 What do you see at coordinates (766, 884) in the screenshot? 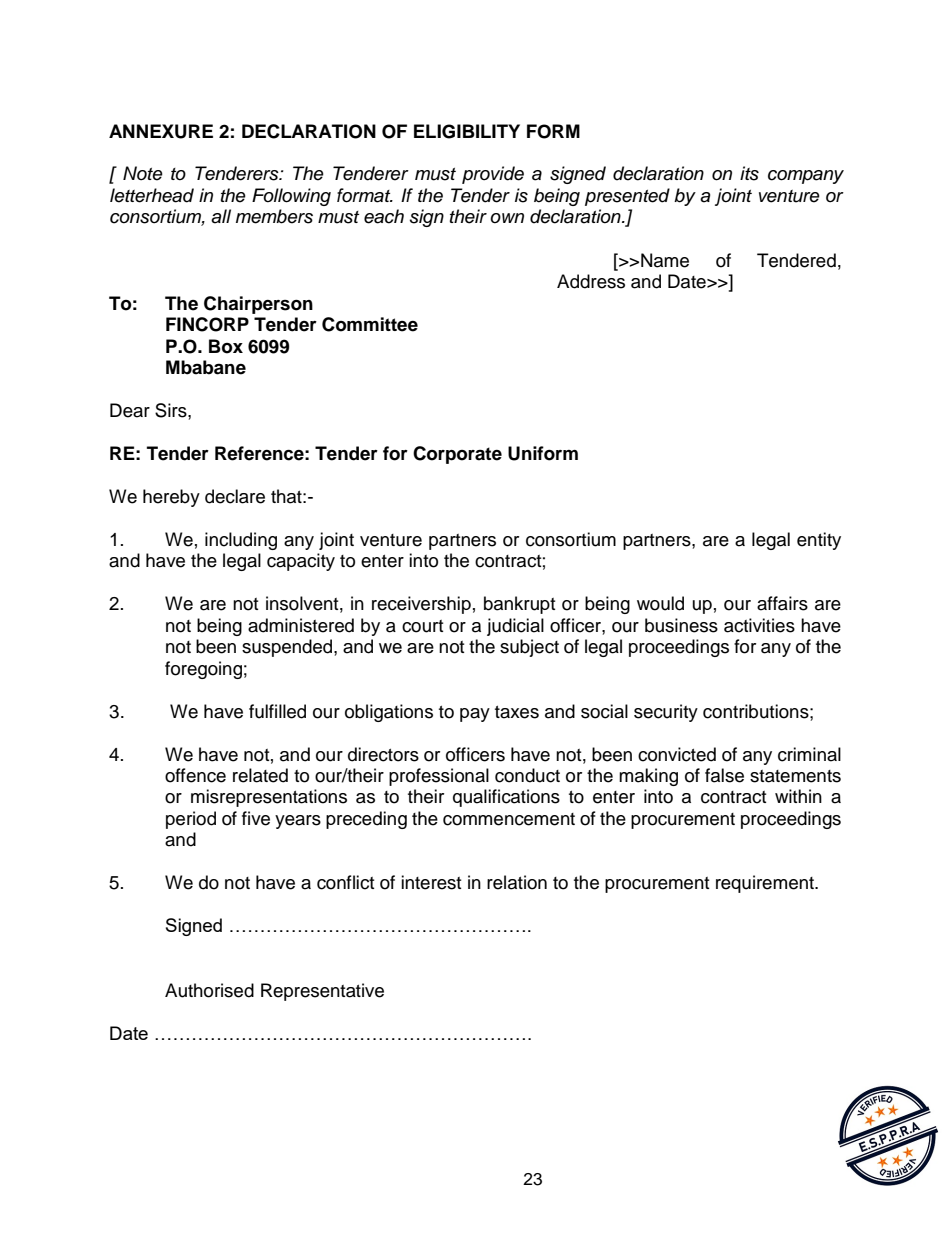
I see `requirement` at bounding box center [766, 884].
